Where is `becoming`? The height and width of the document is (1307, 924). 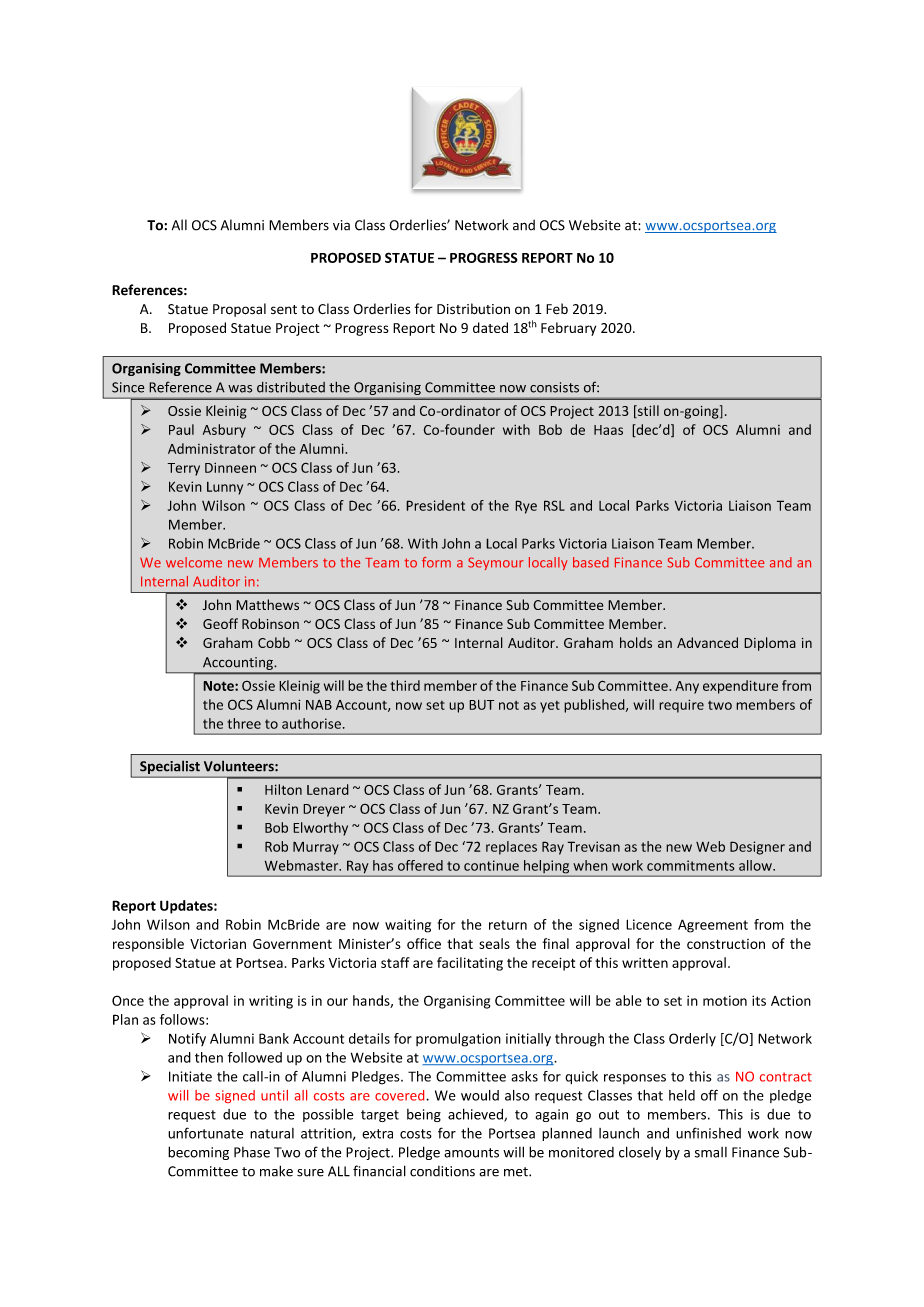
becoming is located at coordinates (198, 1153).
